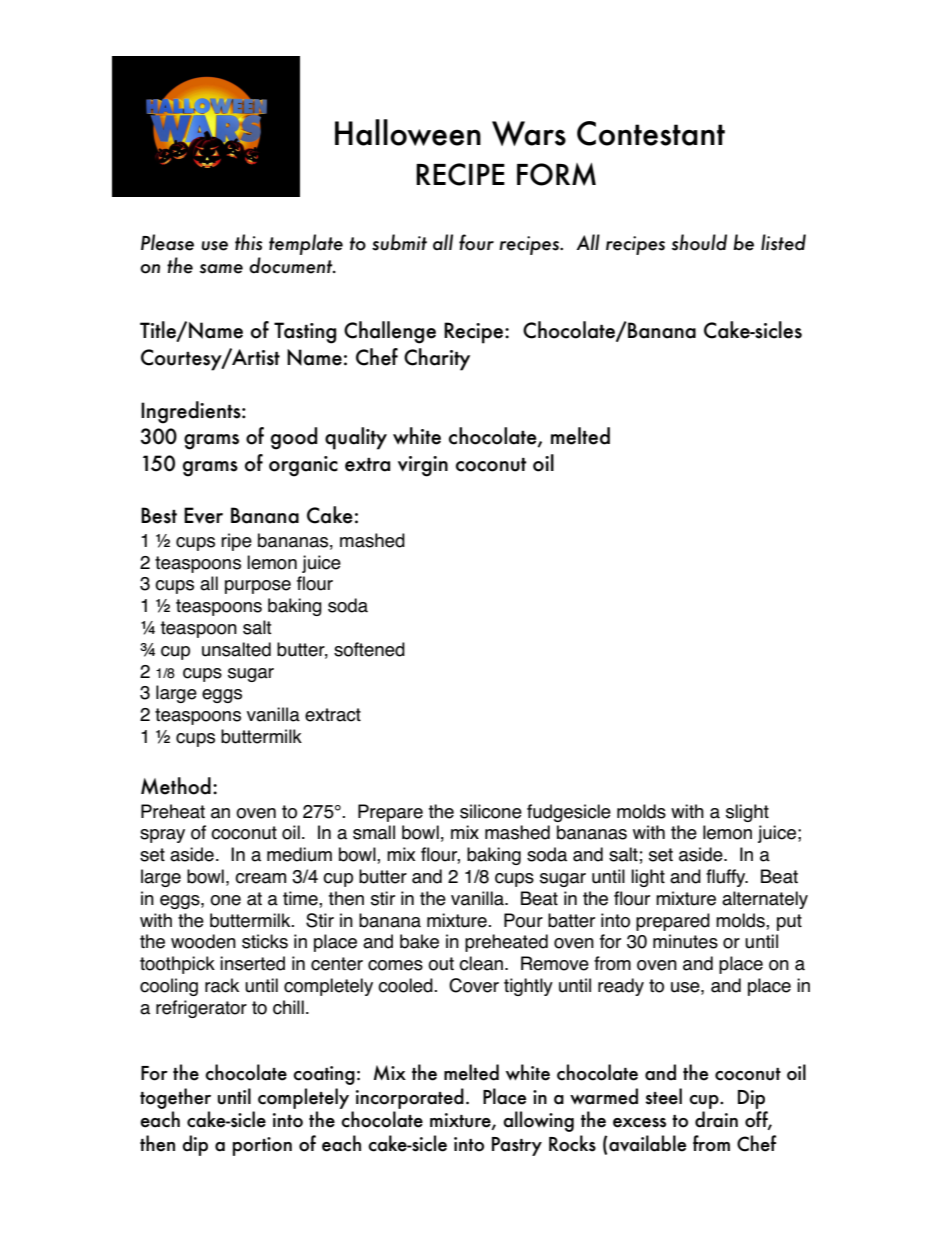  What do you see at coordinates (517, 1146) in the screenshot?
I see `Pastry` at bounding box center [517, 1146].
